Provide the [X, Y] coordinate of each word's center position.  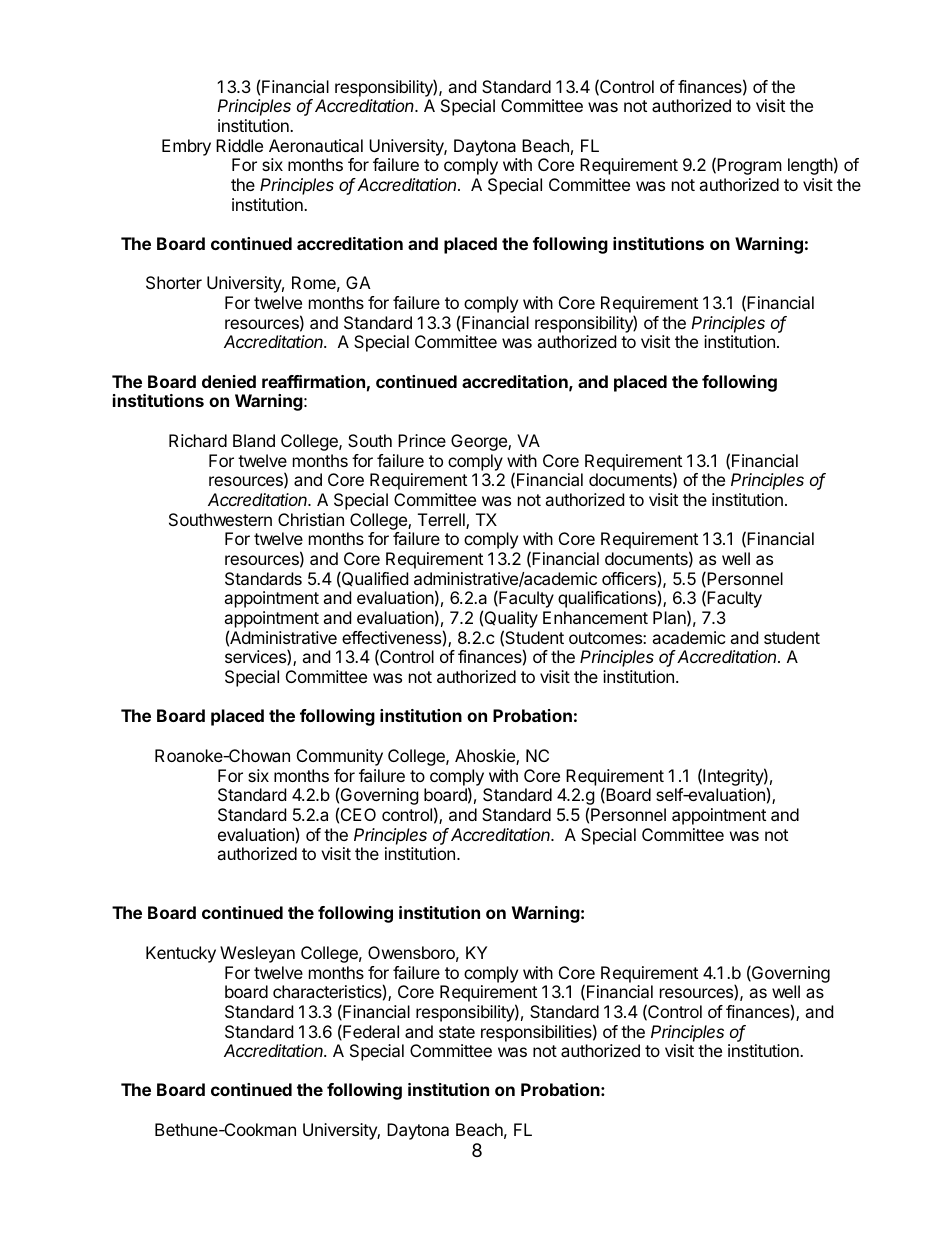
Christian [311, 519]
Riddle [239, 145]
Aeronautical [316, 145]
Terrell [442, 521]
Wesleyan [257, 954]
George [480, 442]
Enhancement [595, 617]
